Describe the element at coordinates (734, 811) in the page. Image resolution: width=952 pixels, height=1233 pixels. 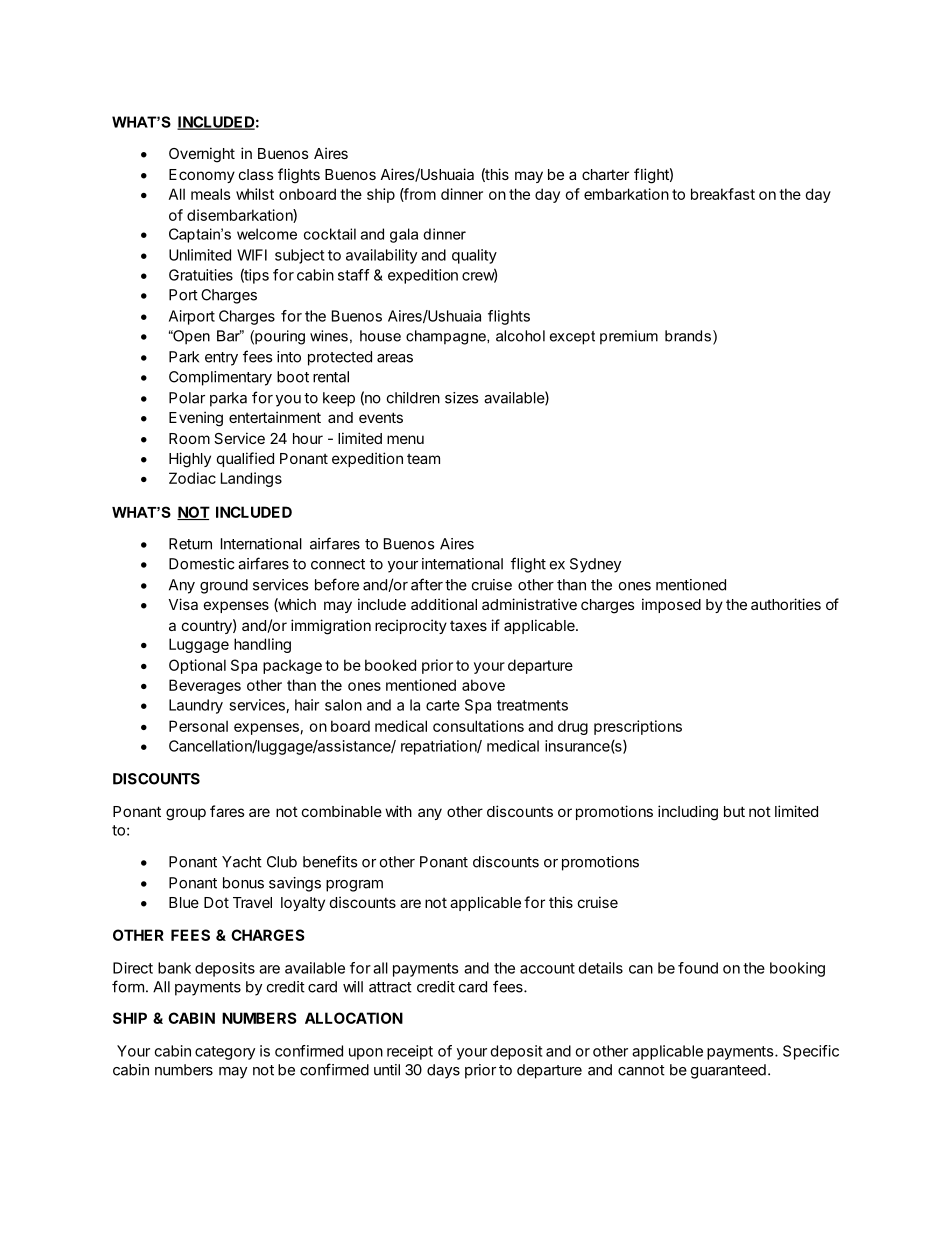
I see `but` at that location.
